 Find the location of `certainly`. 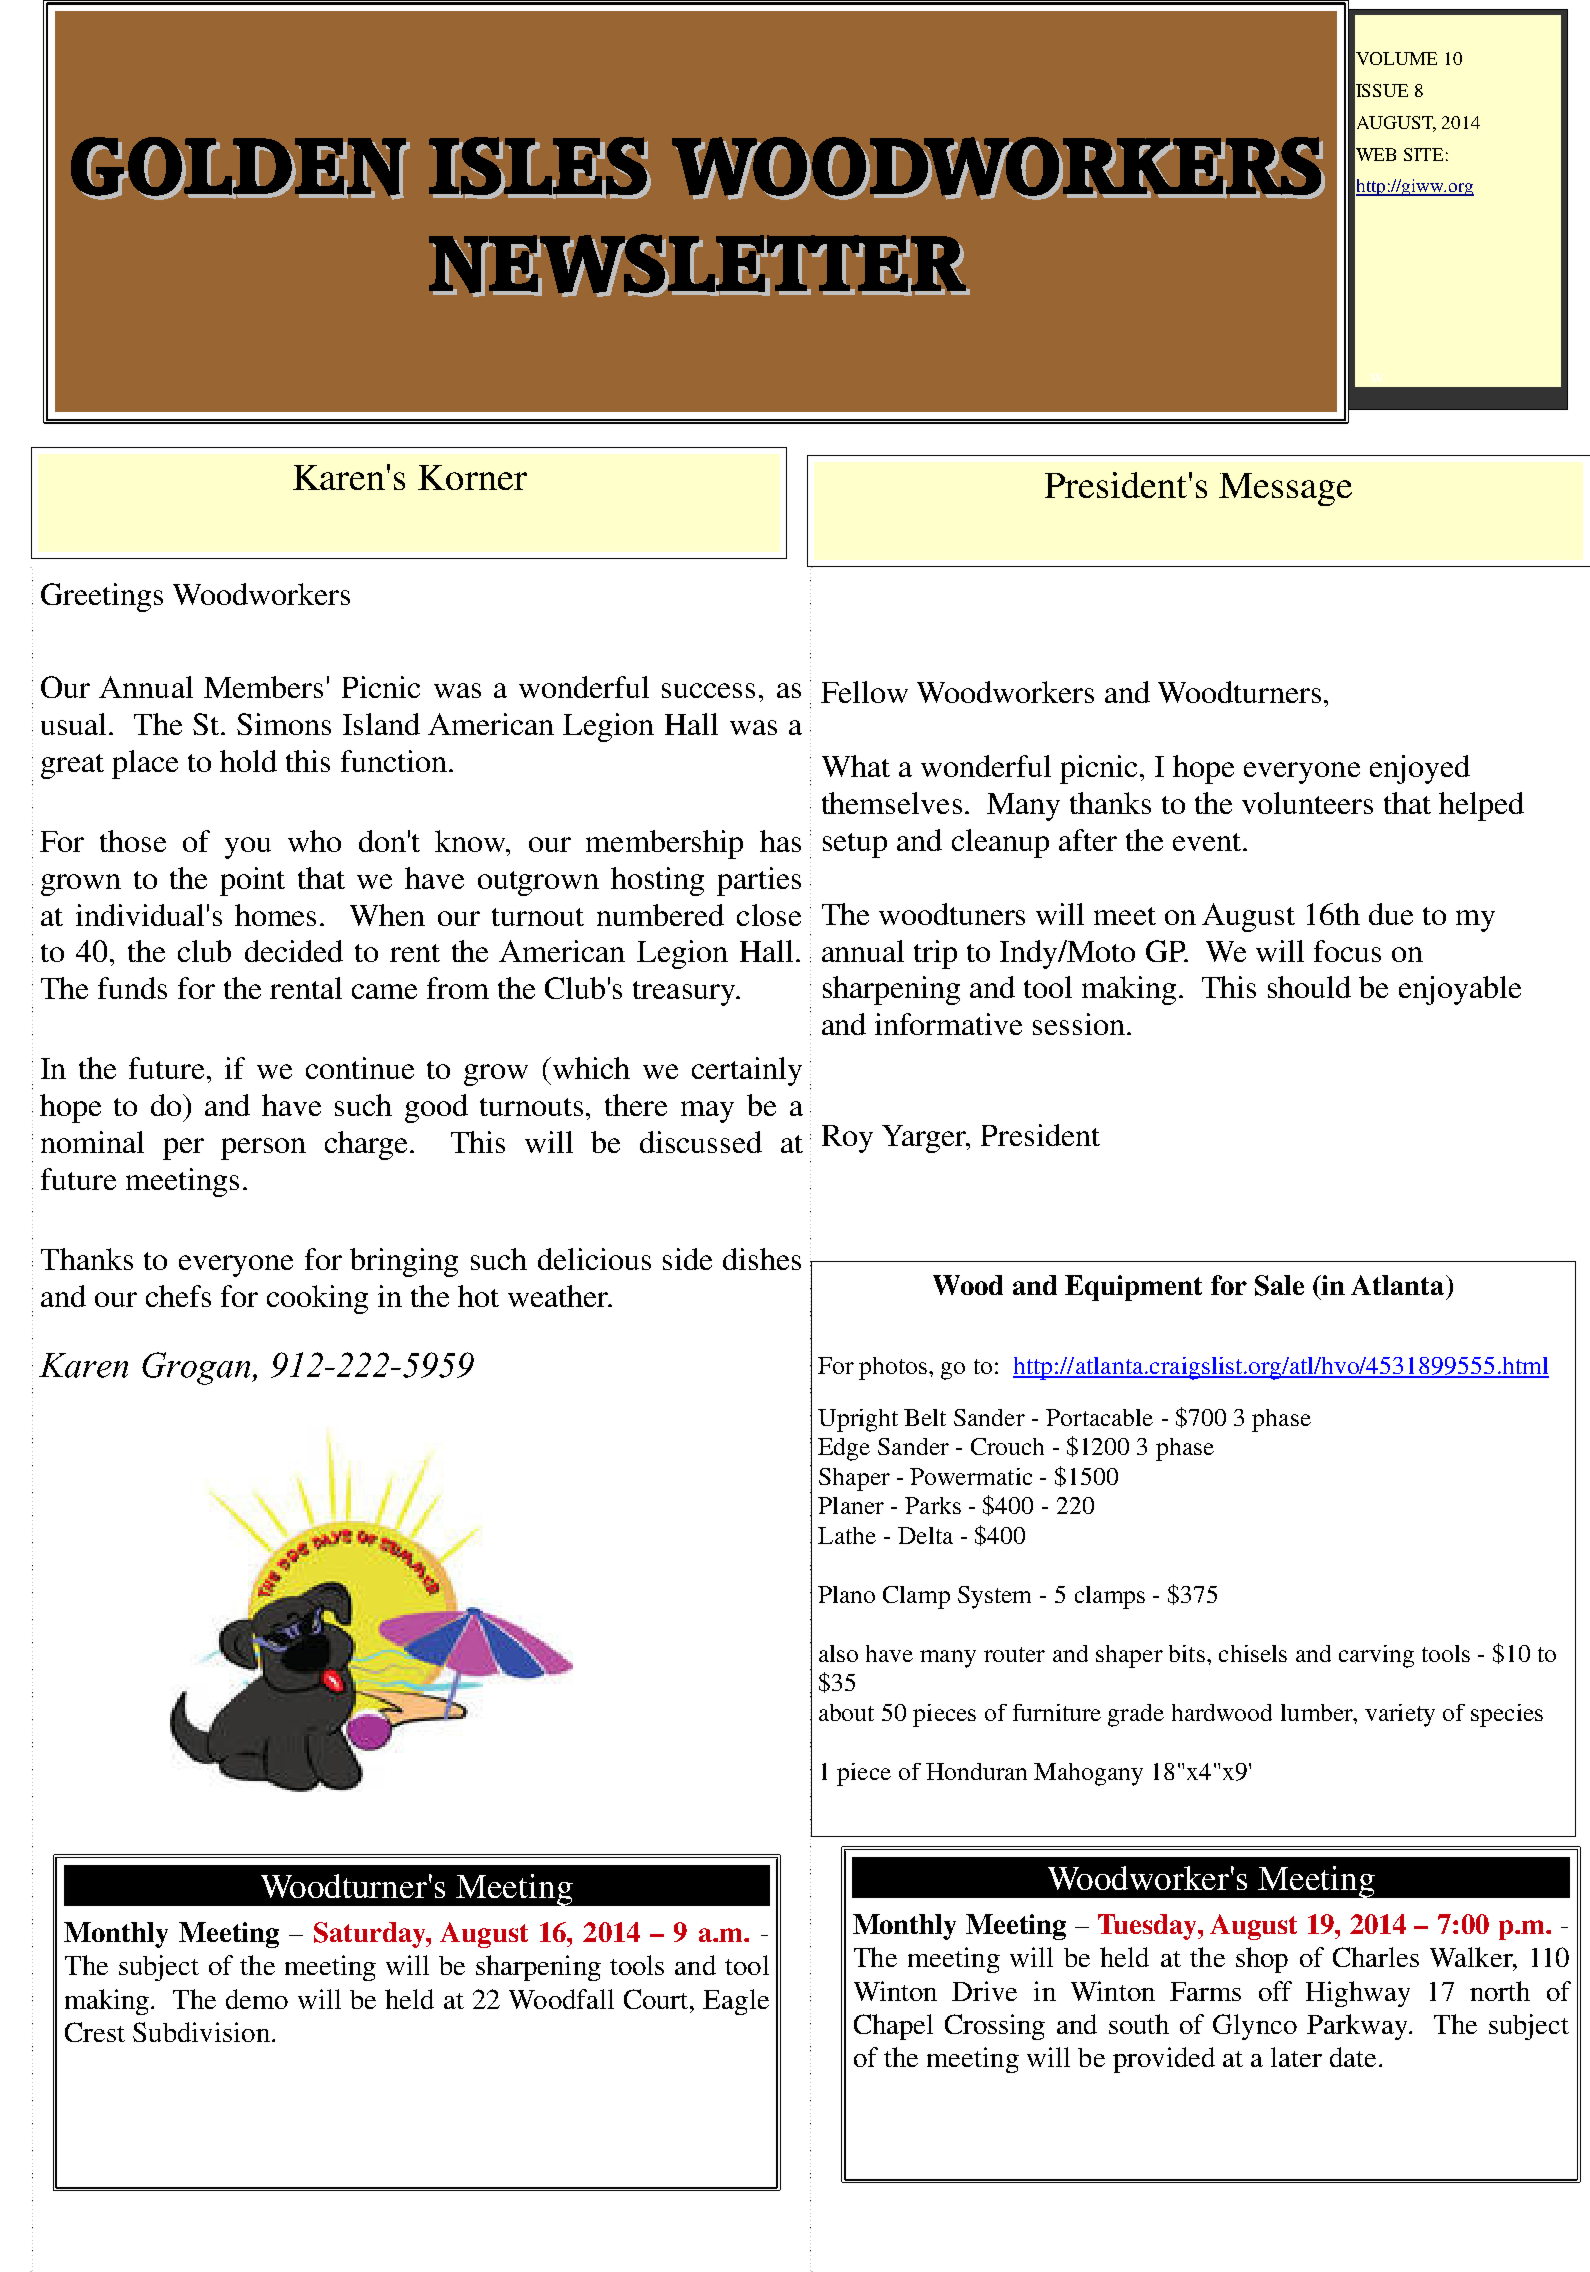

certainly is located at coordinates (747, 1071).
